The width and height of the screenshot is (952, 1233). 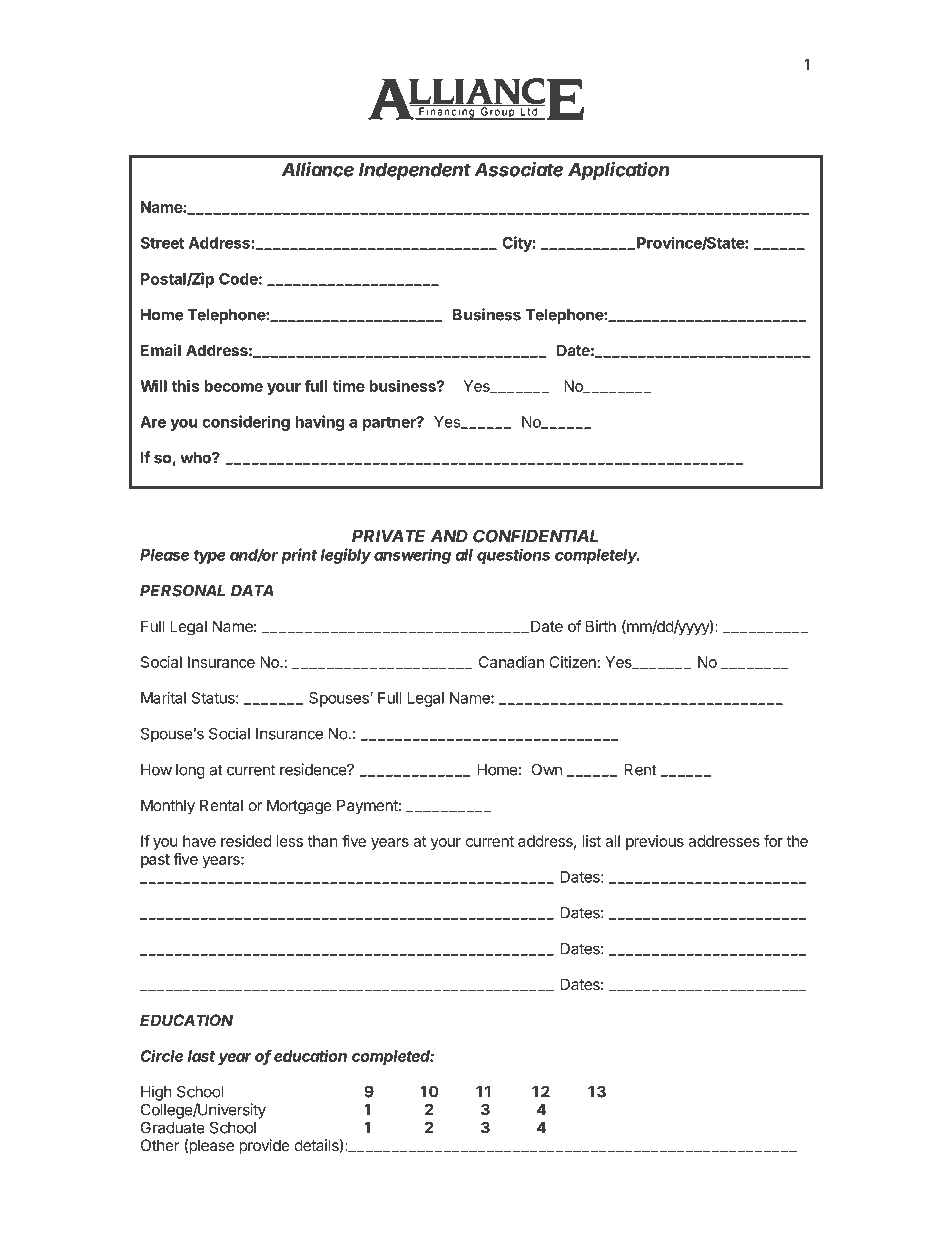 I want to click on provide, so click(x=264, y=1146).
